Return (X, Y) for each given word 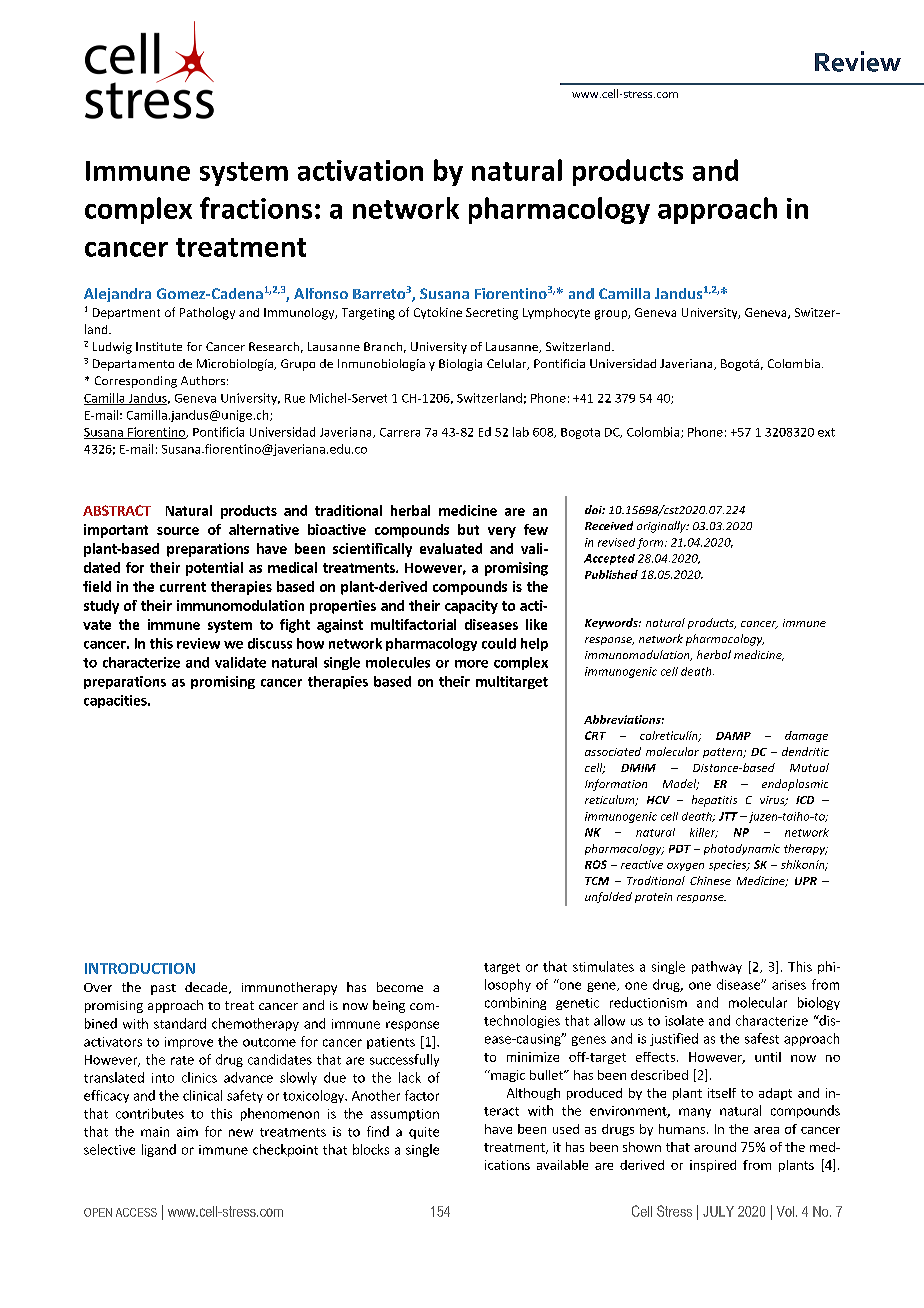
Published (611, 574)
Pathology (207, 313)
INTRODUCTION (140, 968)
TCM (597, 881)
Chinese (710, 880)
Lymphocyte (556, 313)
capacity (471, 607)
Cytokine (438, 313)
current (183, 587)
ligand (159, 1150)
